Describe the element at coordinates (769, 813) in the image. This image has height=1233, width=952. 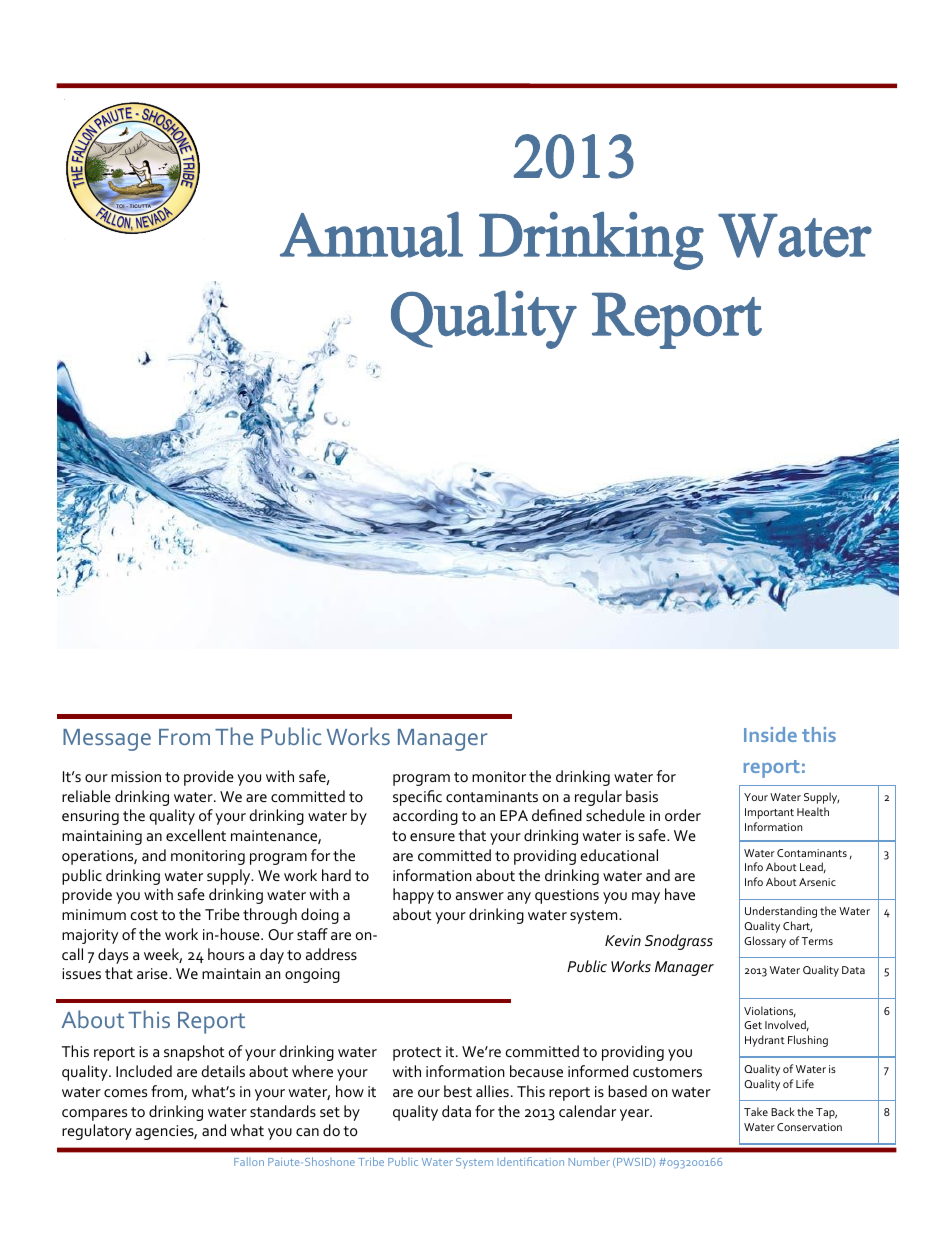
I see `Important` at that location.
